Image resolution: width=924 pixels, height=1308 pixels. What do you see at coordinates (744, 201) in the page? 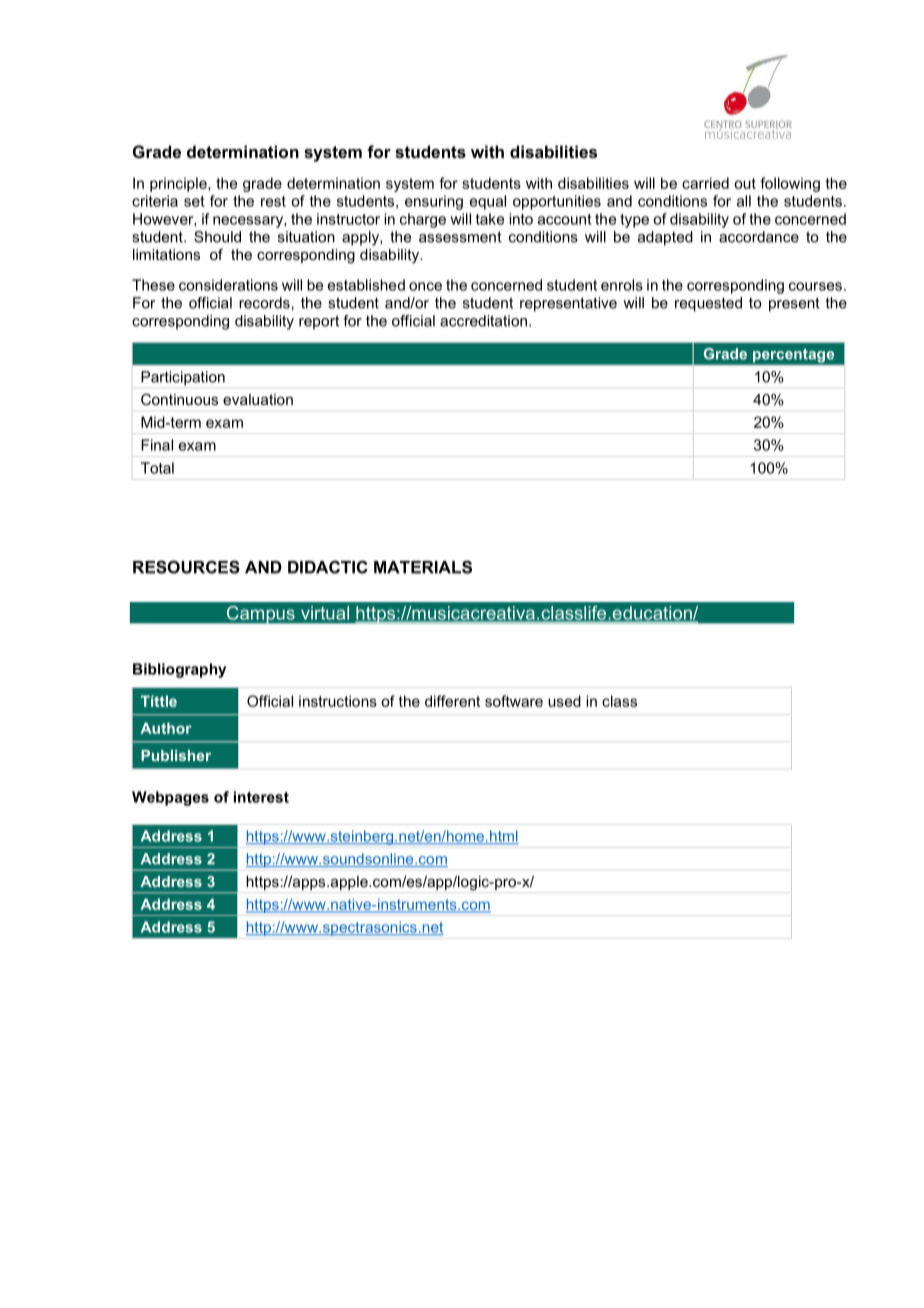
I see `all` at bounding box center [744, 201].
